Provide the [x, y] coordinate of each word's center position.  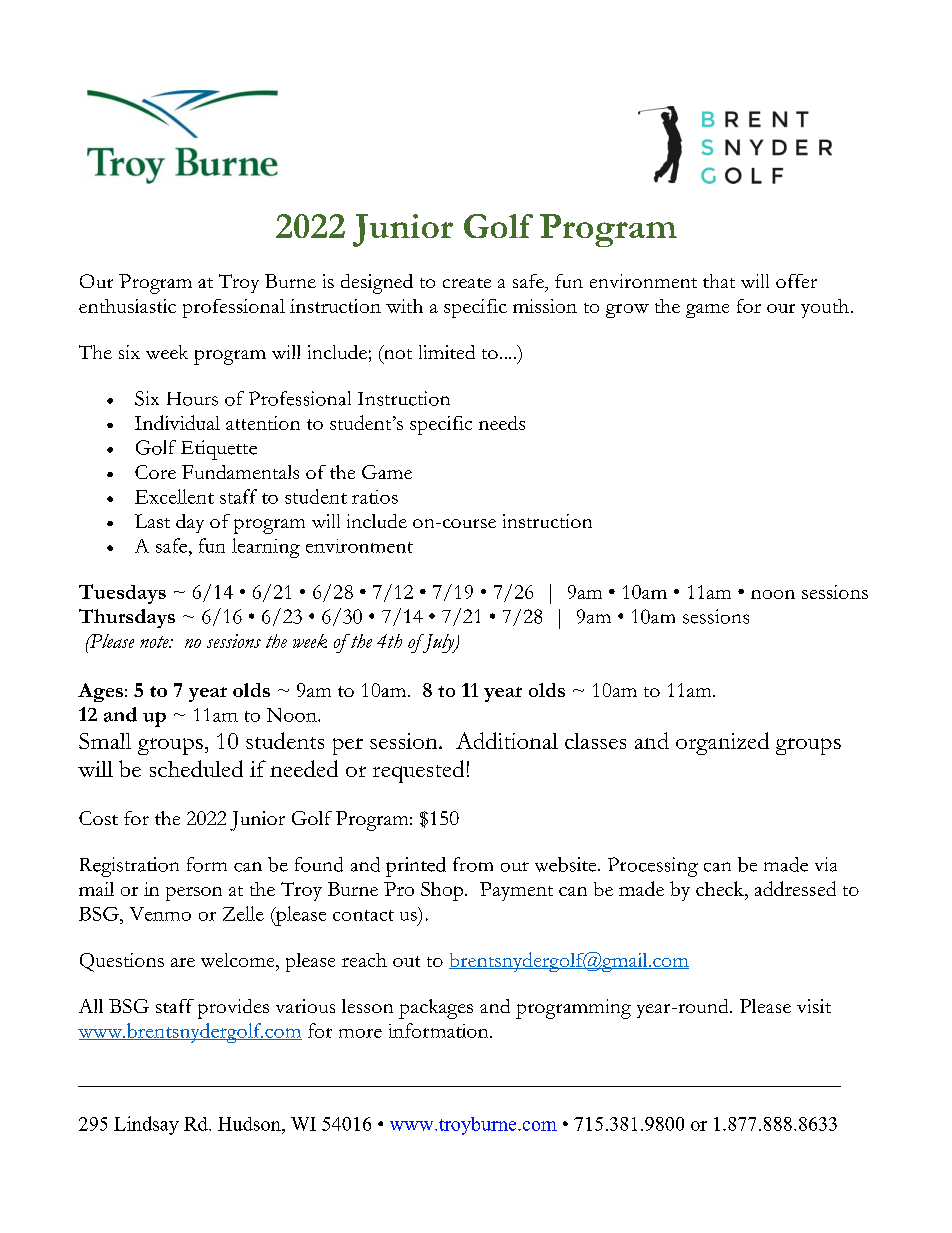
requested [418, 771]
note [155, 642]
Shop [443, 891]
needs [502, 423]
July [438, 643]
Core [155, 472]
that [719, 281]
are [183, 962]
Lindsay [146, 1125]
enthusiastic [127, 306]
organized [722, 743]
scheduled [196, 768]
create [467, 283]
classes [595, 741]
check [721, 888]
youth [825, 308]
